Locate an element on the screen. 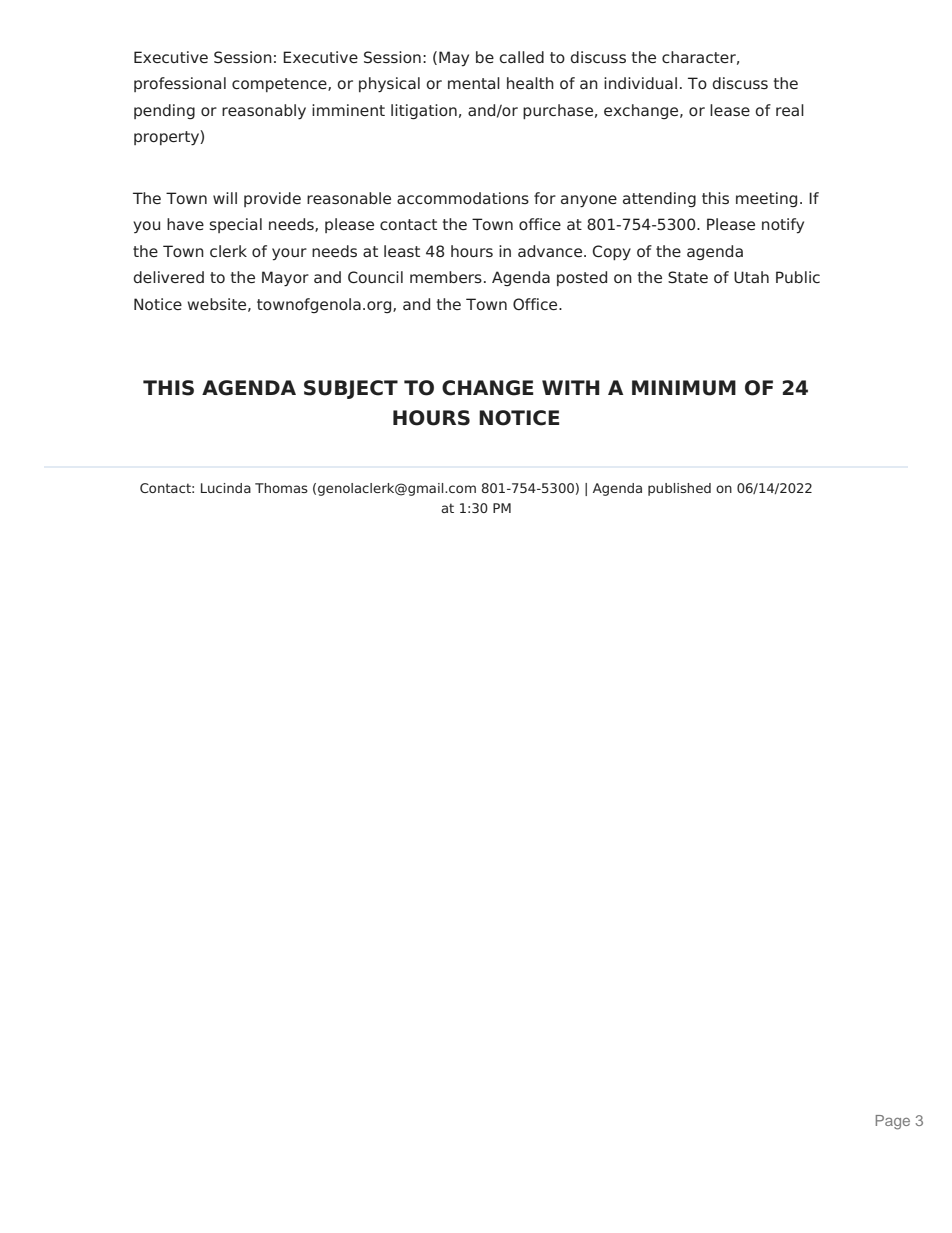 The width and height of the screenshot is (952, 1233). real is located at coordinates (790, 110).
